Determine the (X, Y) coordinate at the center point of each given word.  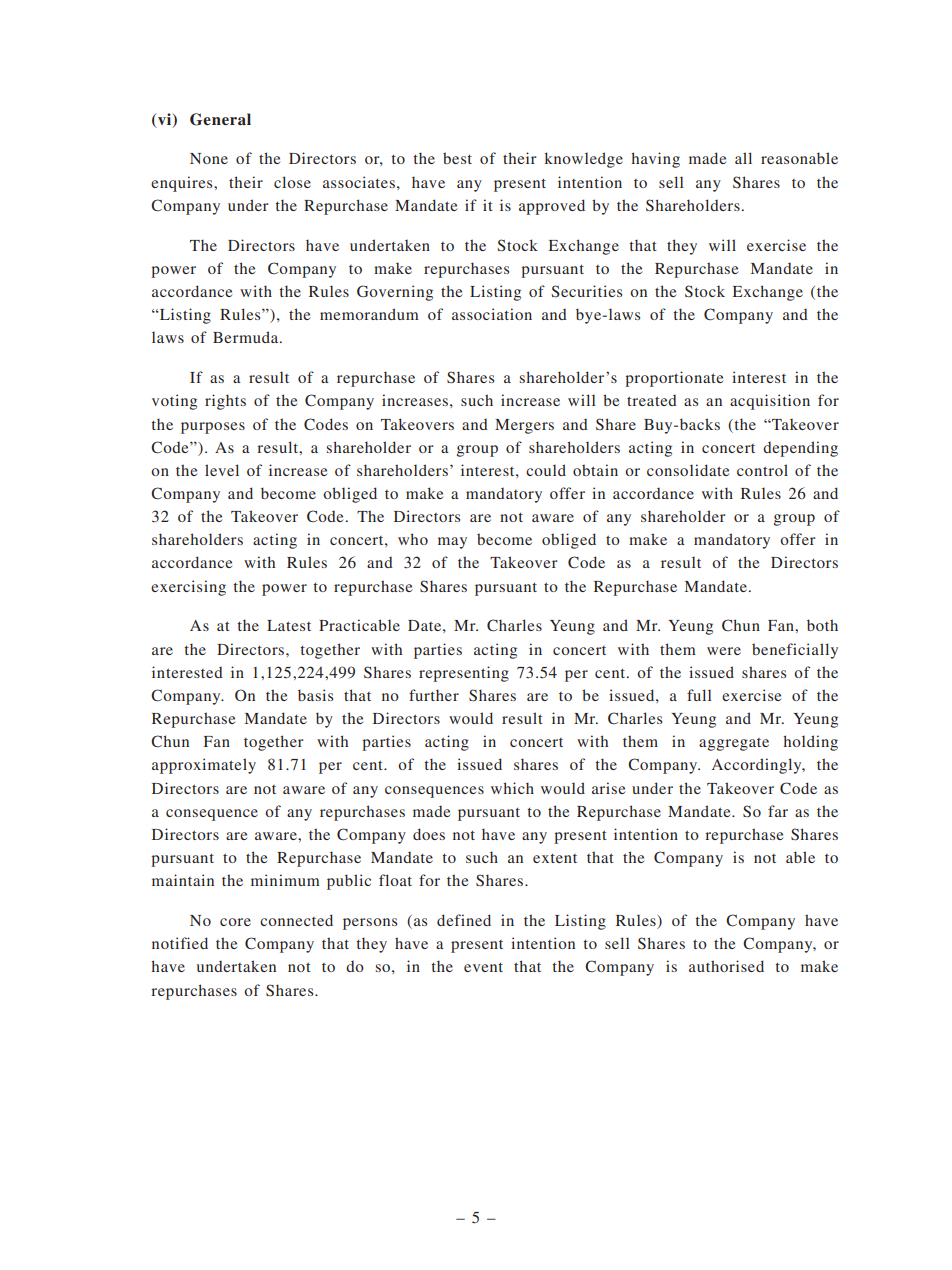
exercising (188, 588)
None (209, 158)
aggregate (734, 744)
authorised (726, 966)
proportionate (674, 379)
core (235, 922)
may (452, 543)
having (656, 160)
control (762, 470)
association (492, 314)
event (483, 967)
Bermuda (247, 337)
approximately (204, 766)
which (512, 788)
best (457, 158)
